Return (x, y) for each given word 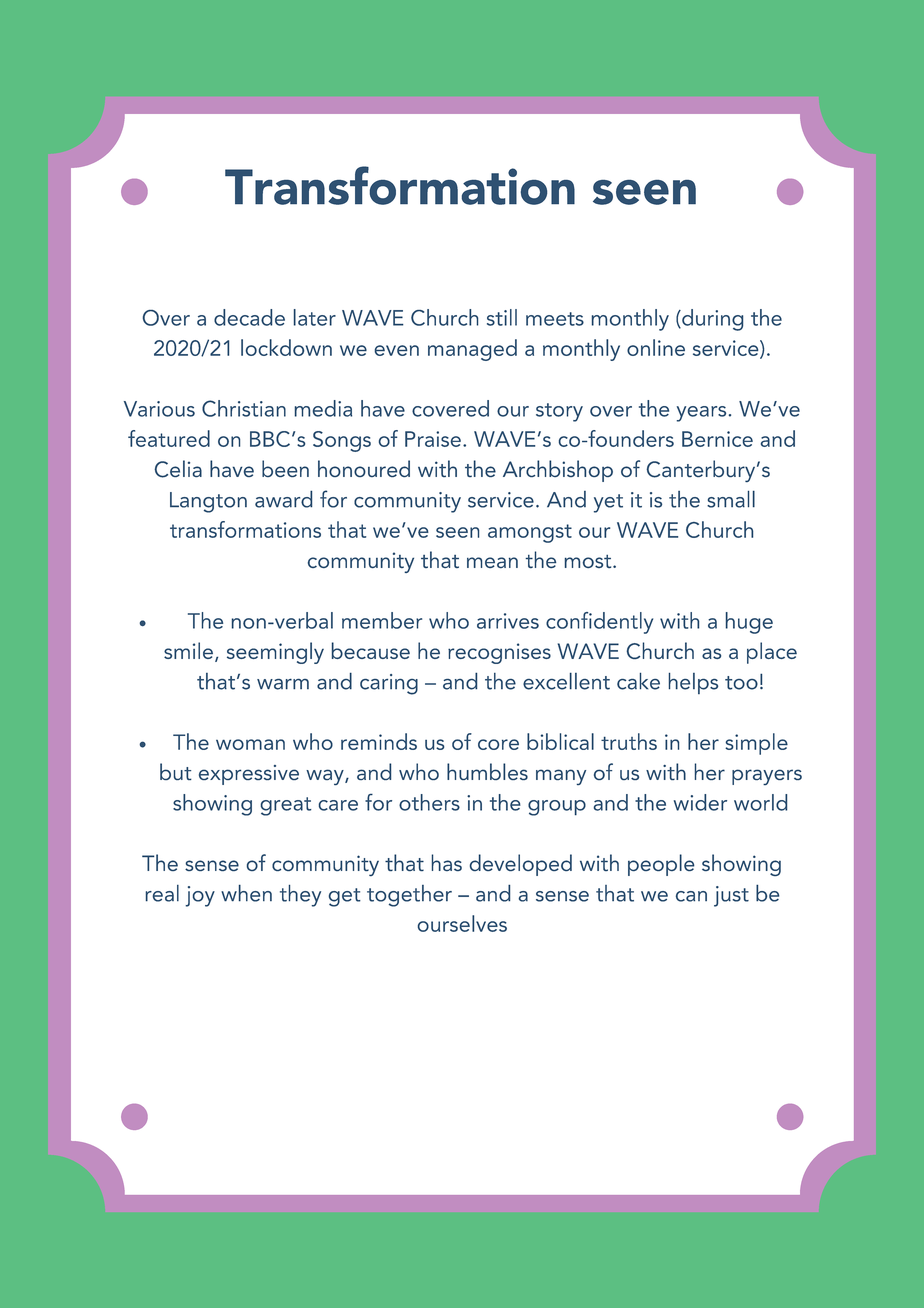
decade (249, 317)
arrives (508, 621)
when (246, 893)
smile (188, 650)
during (711, 320)
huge (749, 623)
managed (472, 350)
